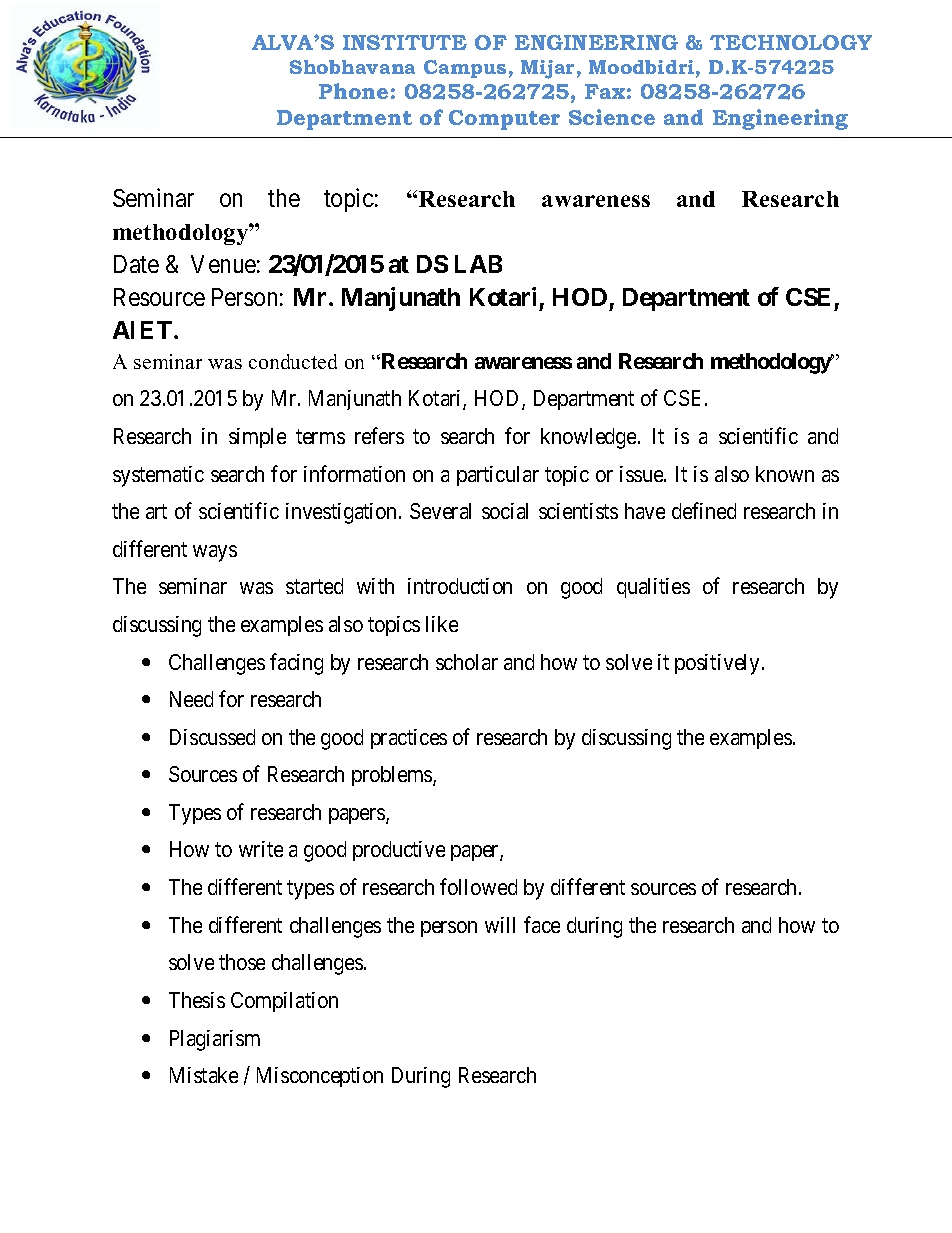  I want to click on Science, so click(612, 117).
